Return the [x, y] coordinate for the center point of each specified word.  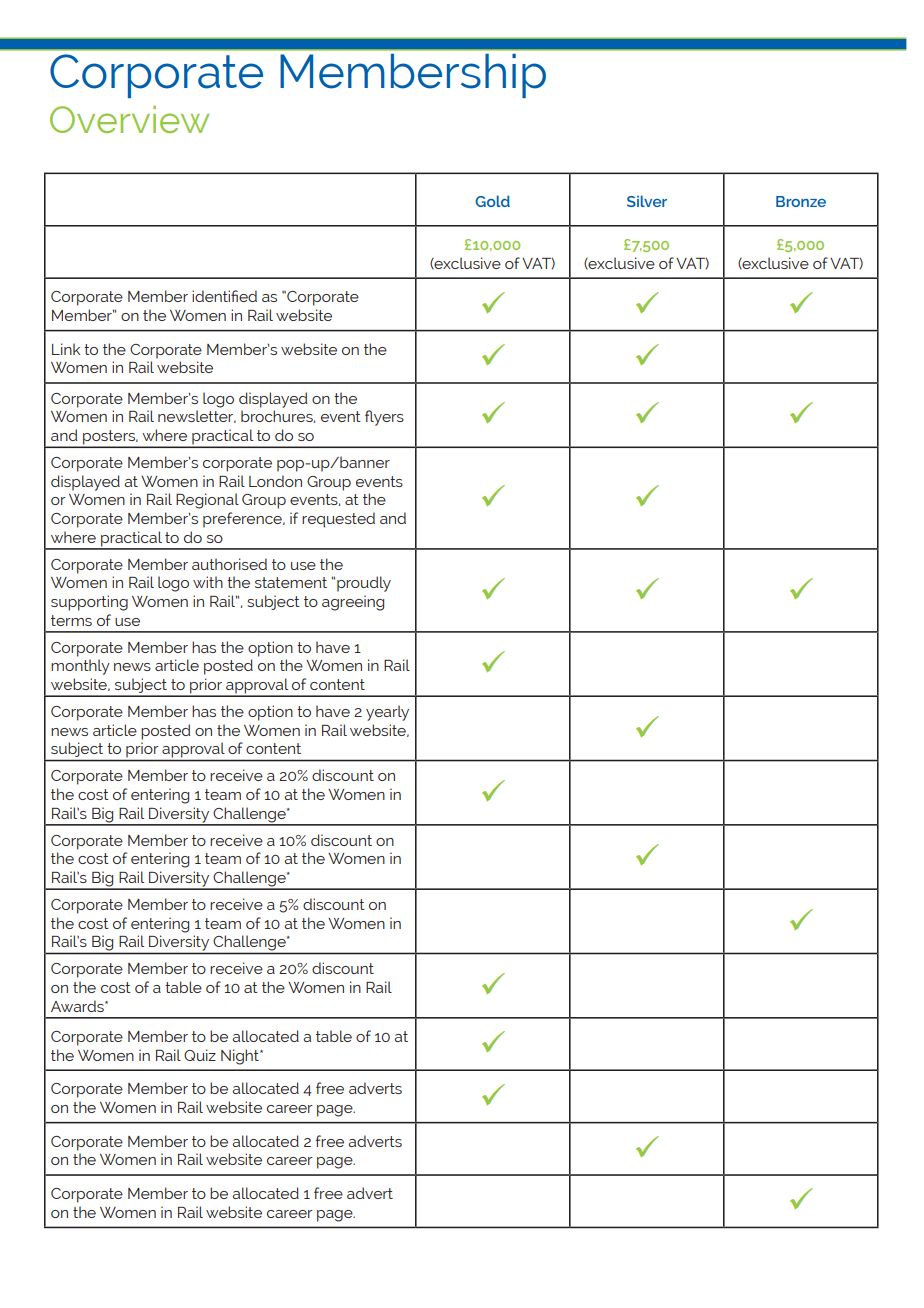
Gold [492, 201]
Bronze [801, 201]
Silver [647, 201]
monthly [80, 667]
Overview [130, 119]
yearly [387, 713]
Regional [207, 501]
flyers [384, 418]
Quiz [200, 1055]
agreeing [353, 603]
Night [241, 1057]
